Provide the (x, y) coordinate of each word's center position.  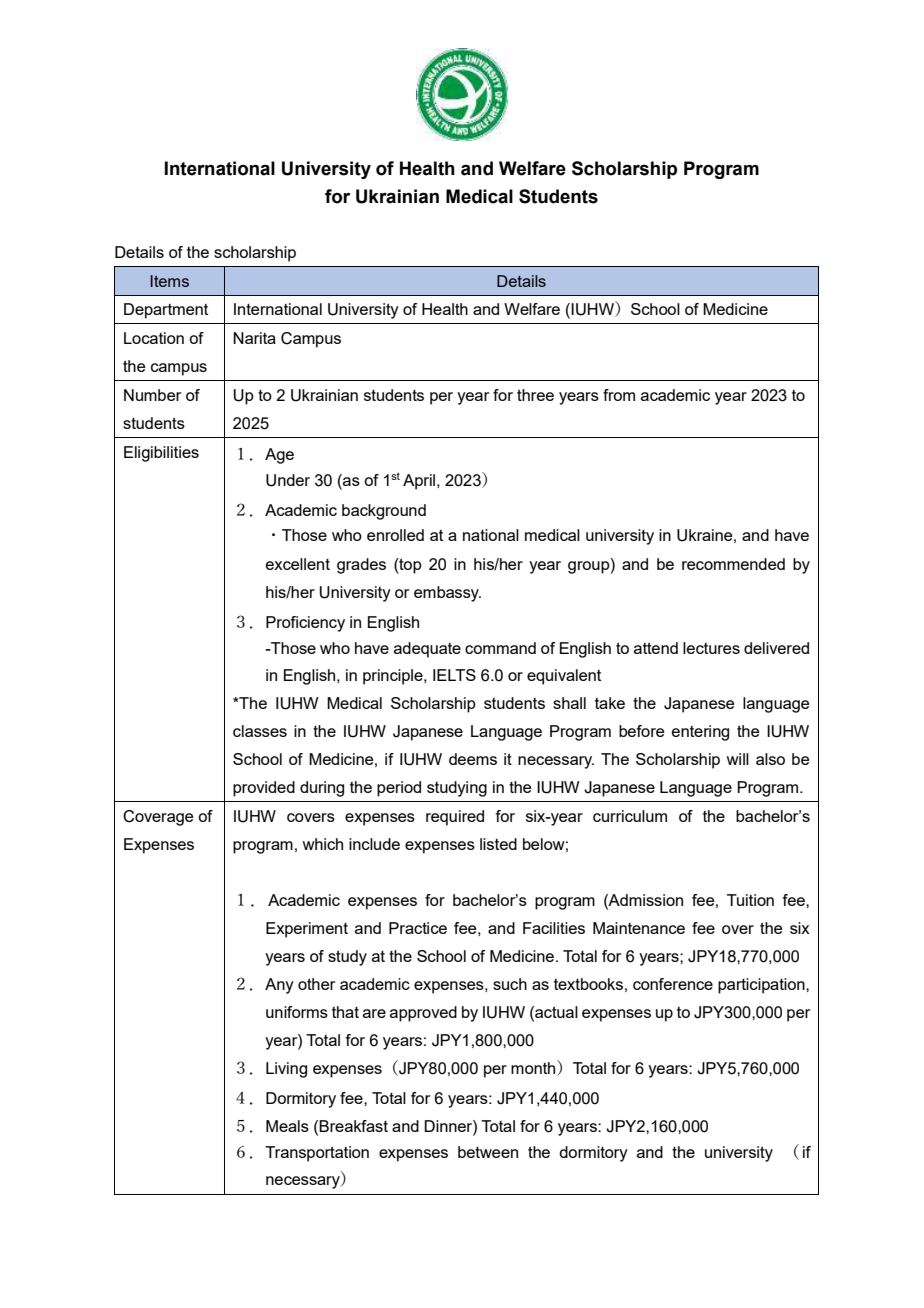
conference (673, 984)
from (619, 395)
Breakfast (353, 1126)
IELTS (454, 675)
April (419, 482)
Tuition (750, 900)
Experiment (307, 930)
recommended (733, 564)
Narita (254, 338)
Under (288, 480)
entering (700, 733)
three (535, 395)
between (488, 1152)
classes (260, 731)
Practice (418, 928)
